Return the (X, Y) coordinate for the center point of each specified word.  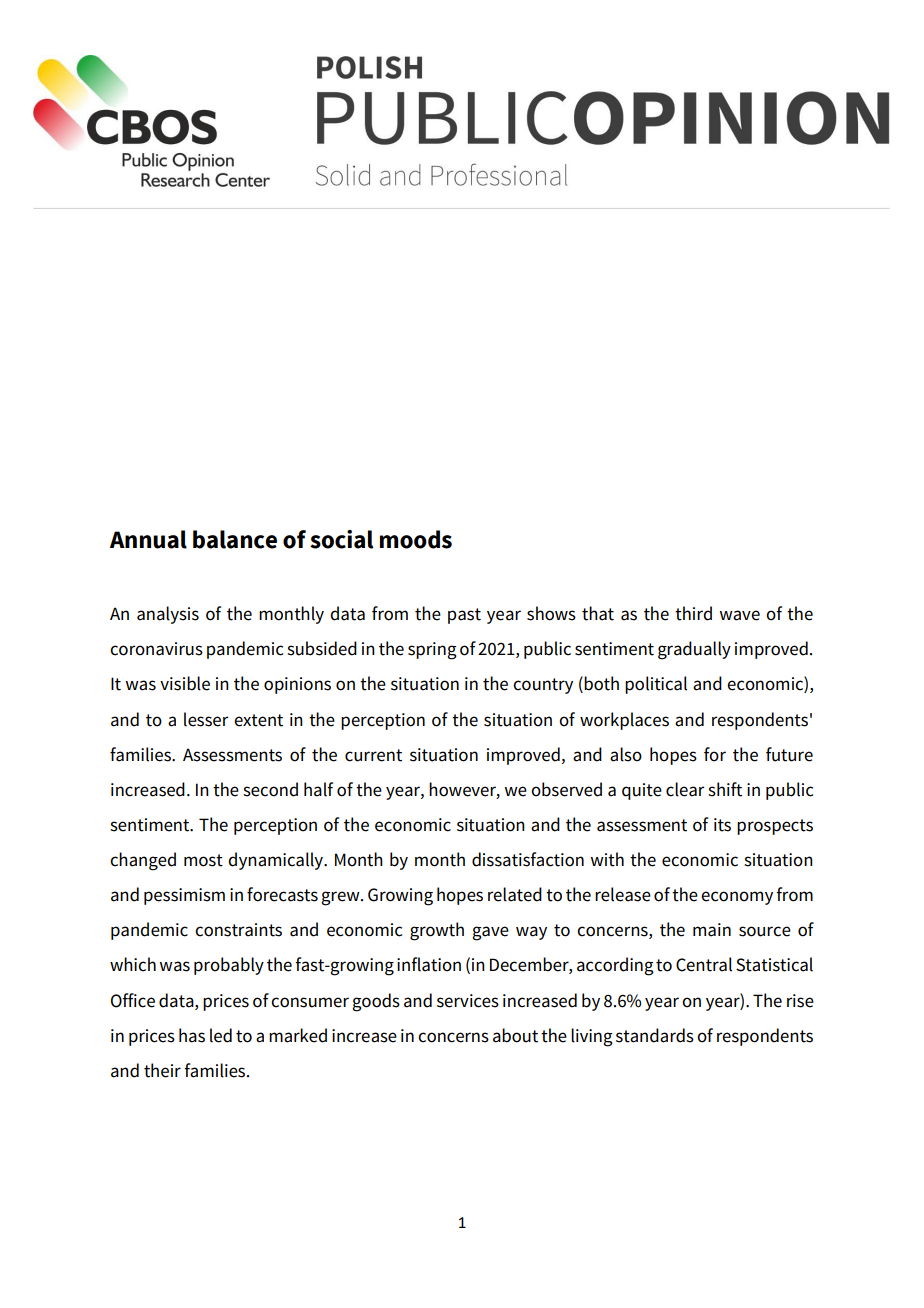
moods (416, 539)
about (515, 1035)
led (221, 1035)
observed (566, 789)
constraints (238, 930)
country (543, 686)
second (270, 789)
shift (725, 789)
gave (490, 933)
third (693, 613)
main (712, 930)
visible (185, 683)
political (656, 685)
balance (235, 539)
